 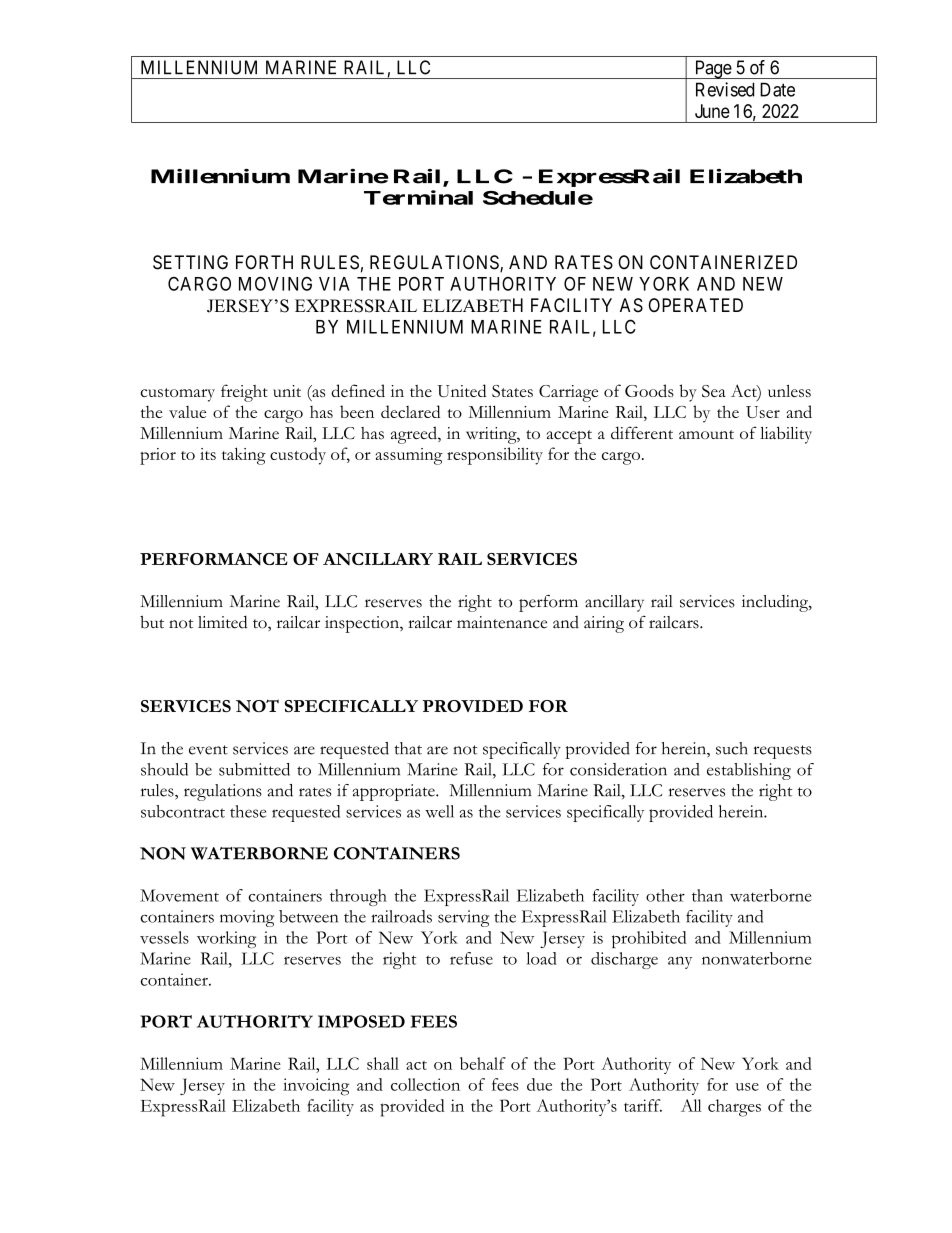 I want to click on maintenance, so click(x=502, y=622).
